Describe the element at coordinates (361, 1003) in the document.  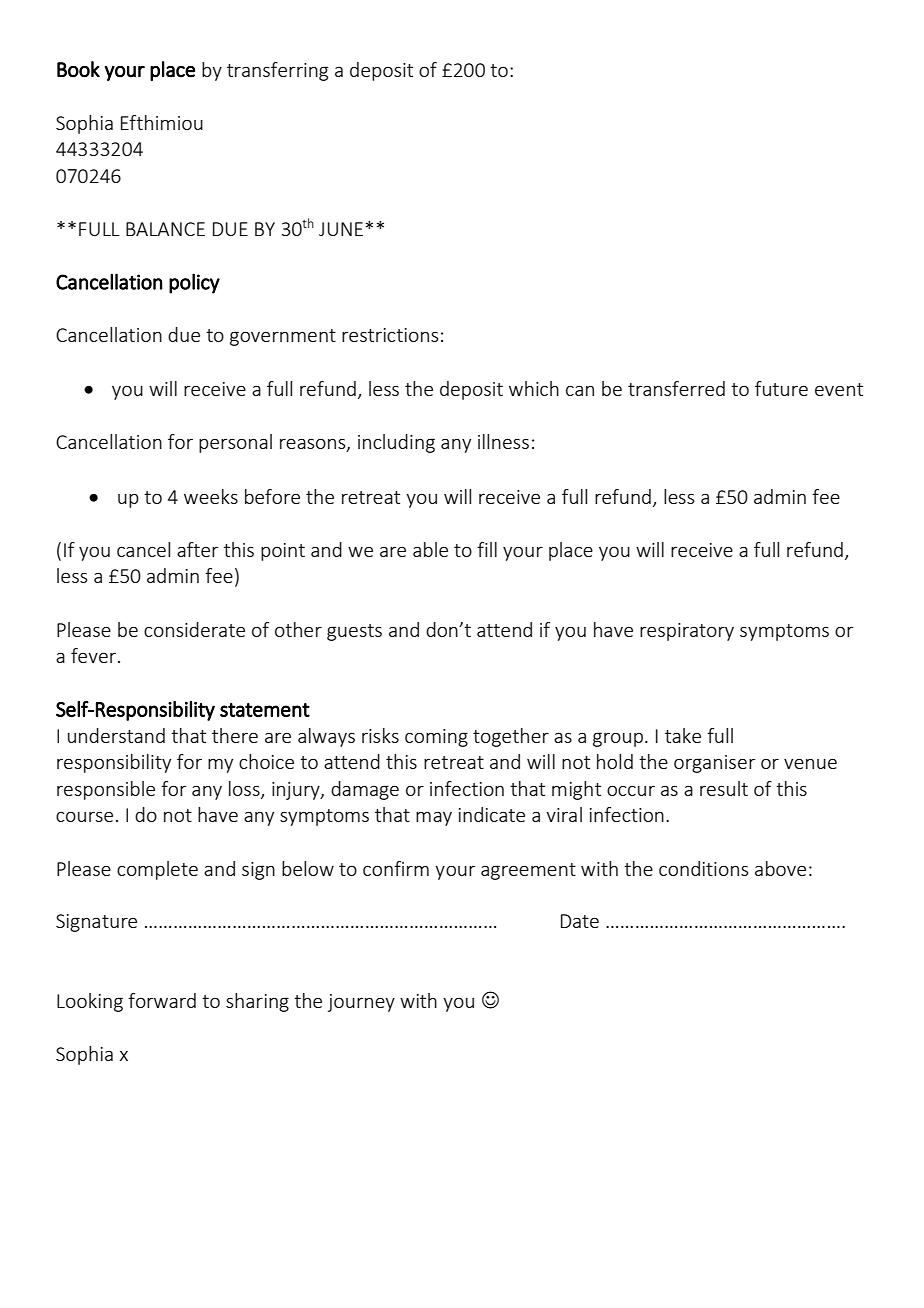
I see `journey` at that location.
